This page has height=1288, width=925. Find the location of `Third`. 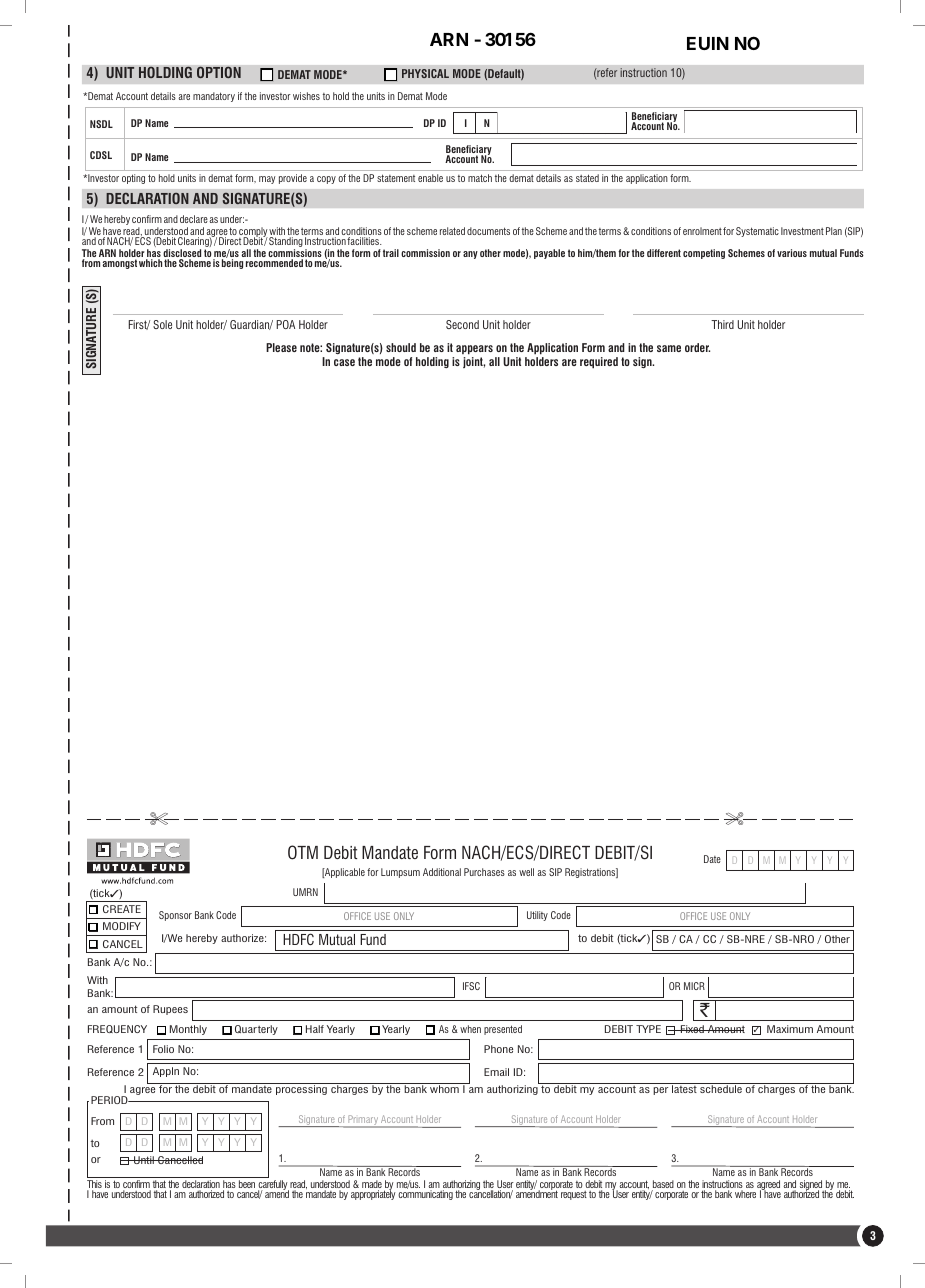

Third is located at coordinates (722, 324).
